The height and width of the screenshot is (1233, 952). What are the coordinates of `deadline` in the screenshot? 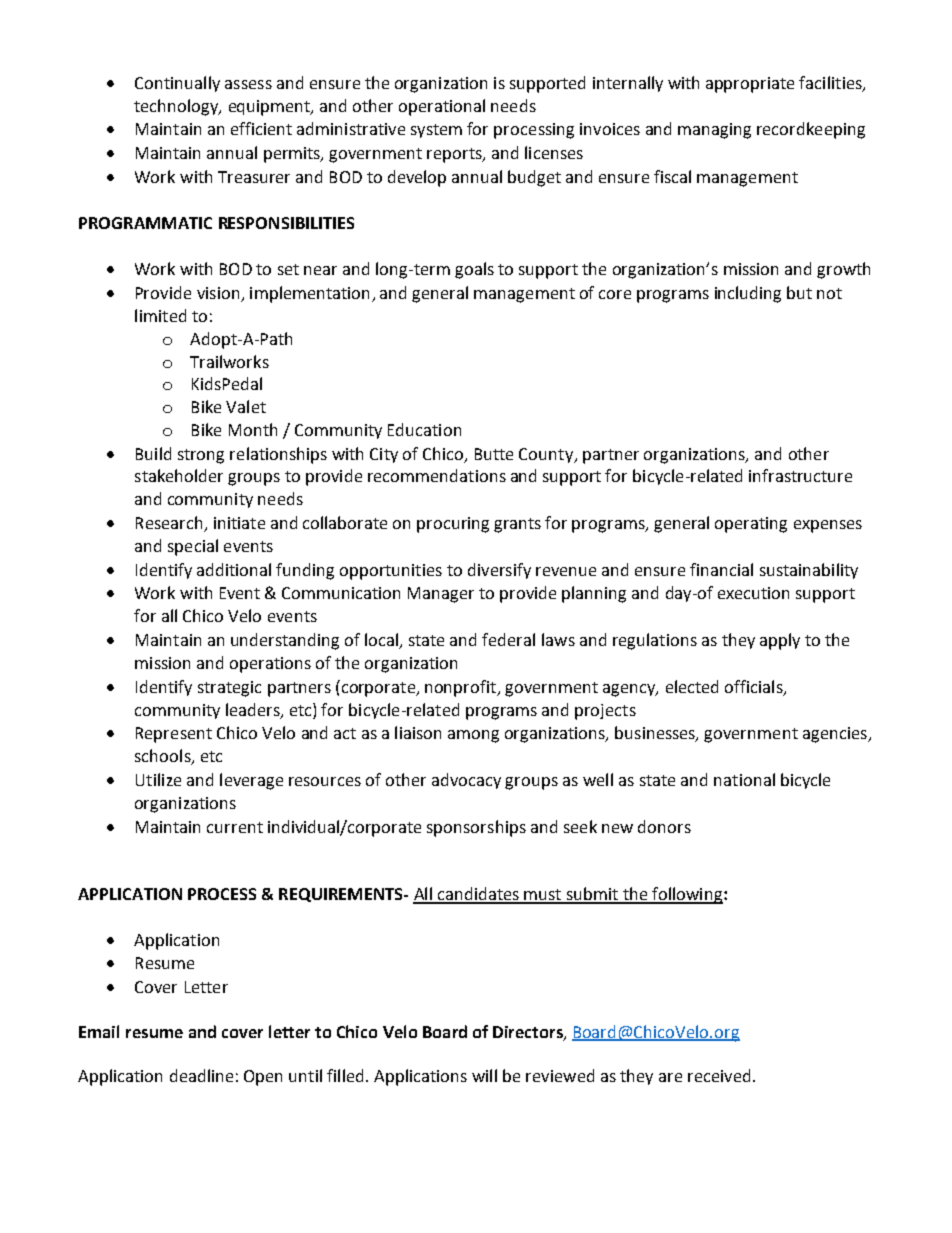 It's located at (201, 1075).
